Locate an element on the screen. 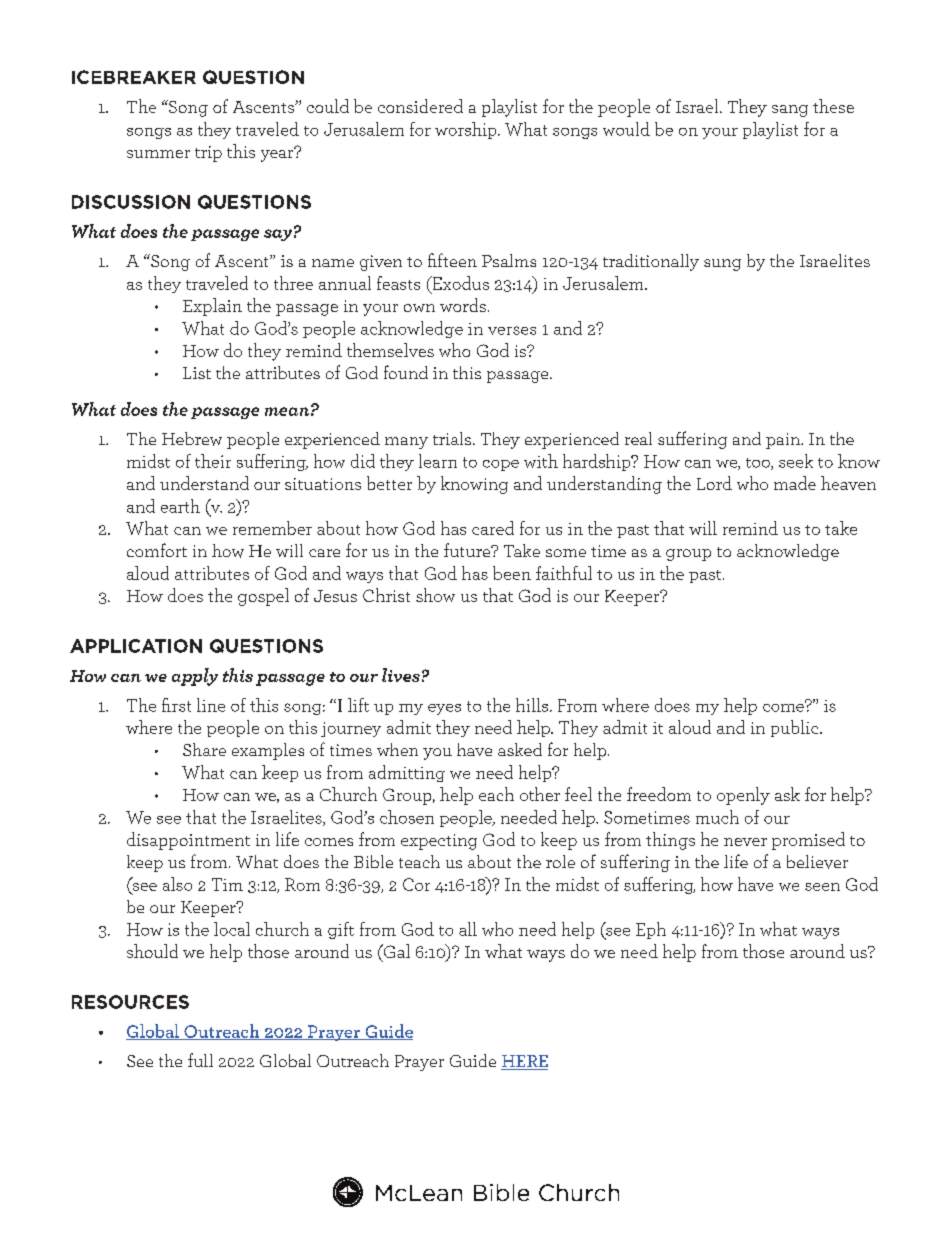  cope is located at coordinates (501, 465).
